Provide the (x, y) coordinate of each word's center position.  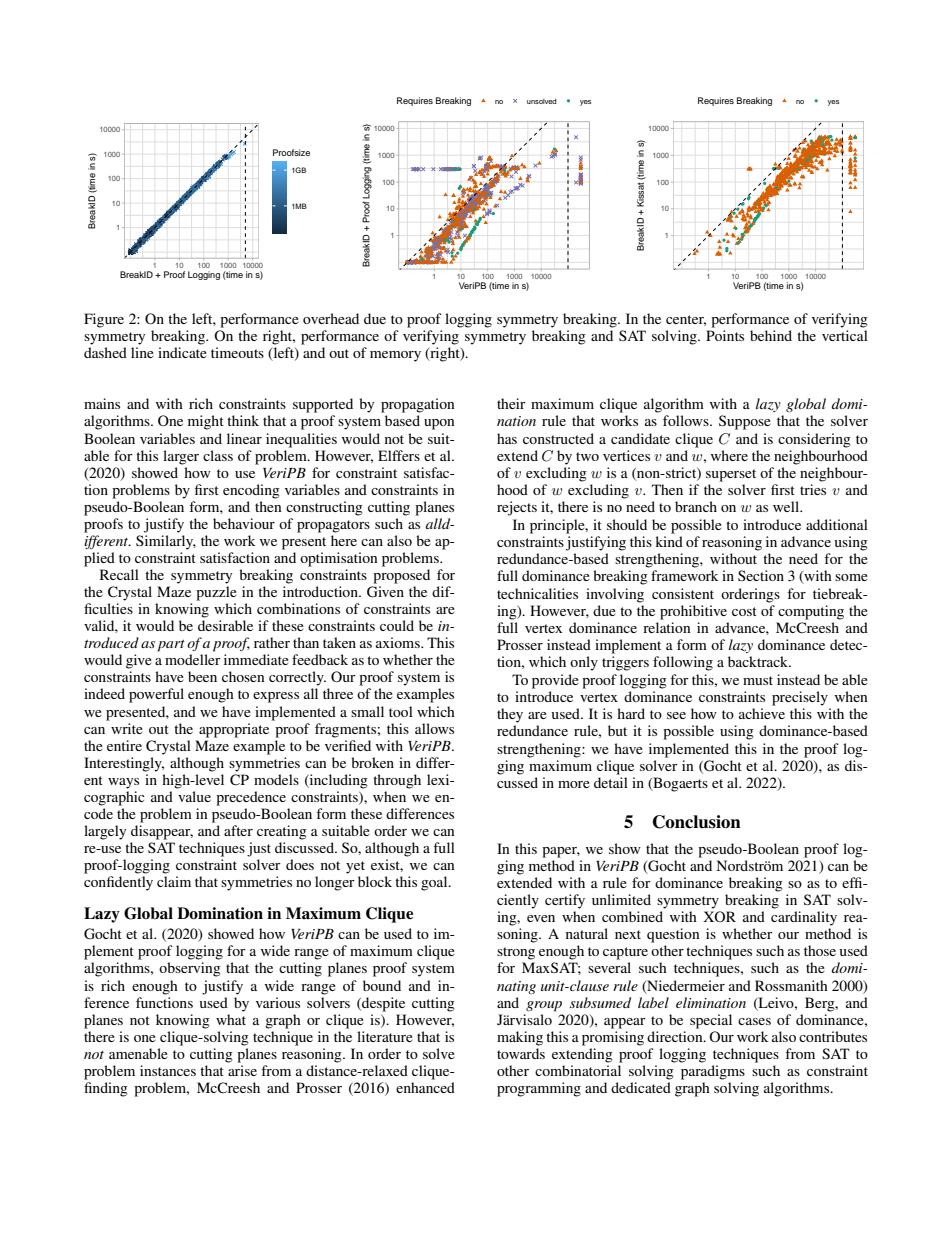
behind (771, 335)
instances (168, 1070)
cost (744, 611)
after (238, 830)
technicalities (537, 593)
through (397, 781)
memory (395, 356)
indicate (182, 352)
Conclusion (697, 822)
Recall (119, 574)
